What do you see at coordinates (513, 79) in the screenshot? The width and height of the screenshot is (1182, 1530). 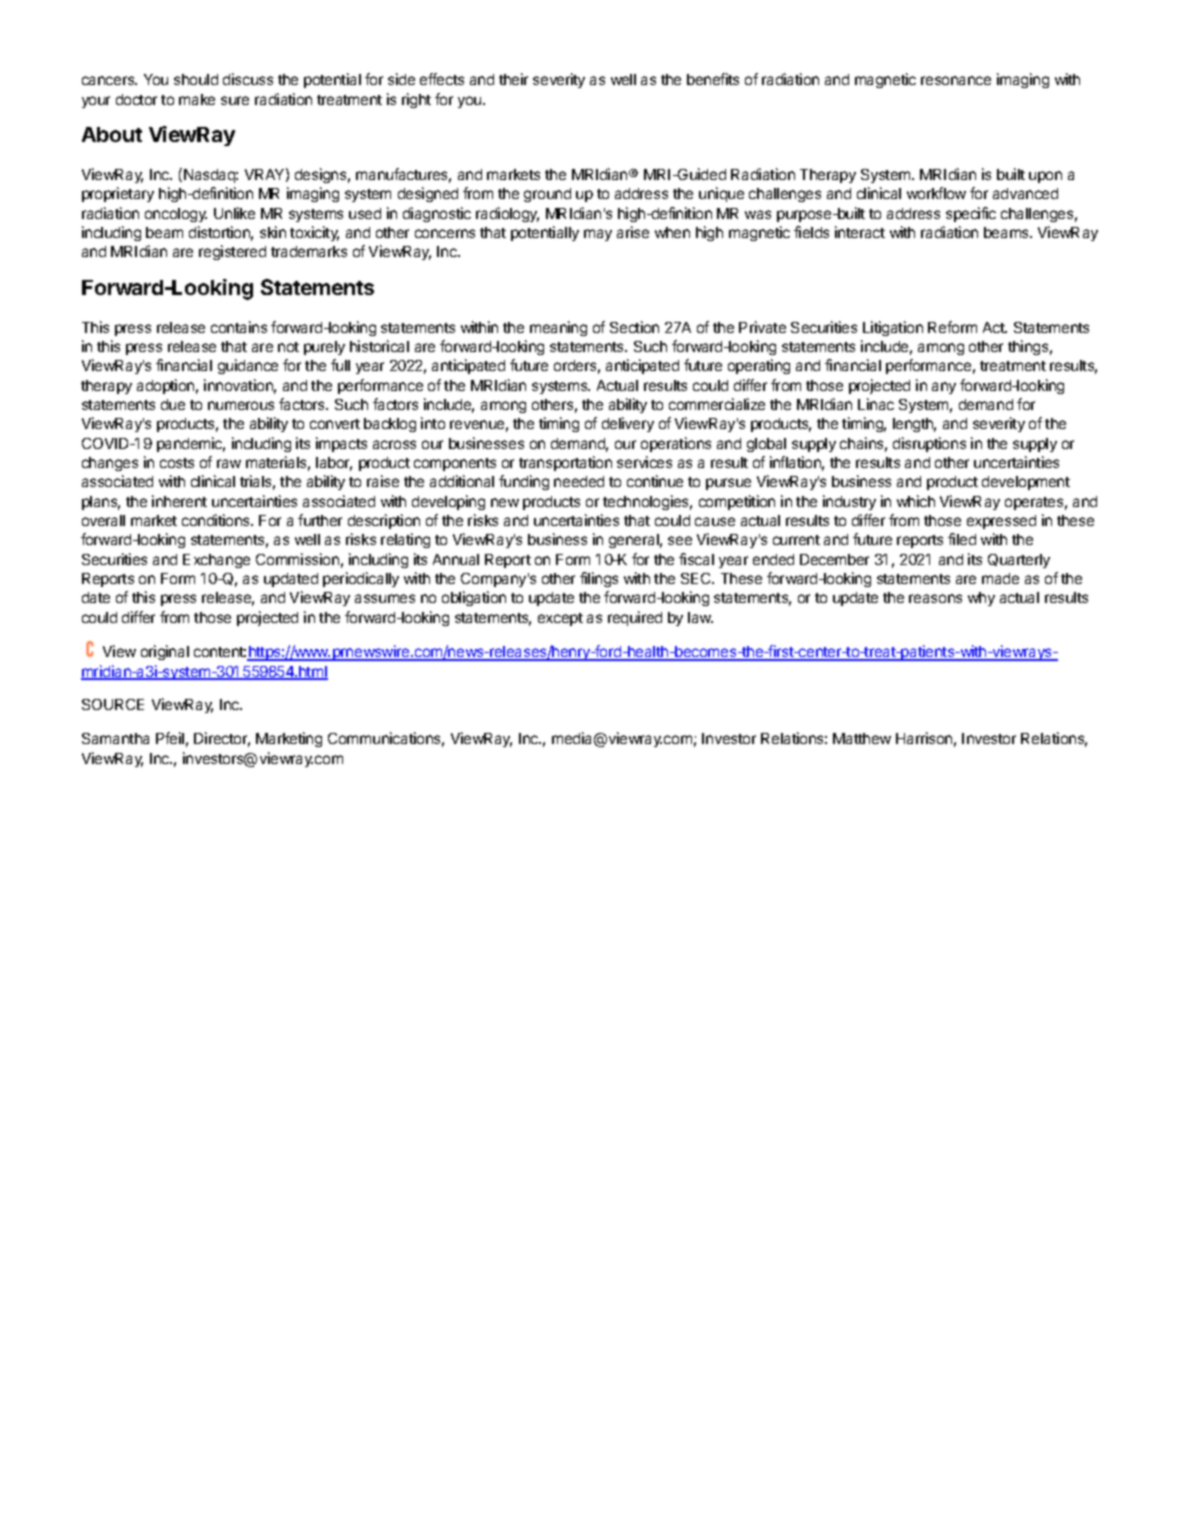 I see `their` at bounding box center [513, 79].
